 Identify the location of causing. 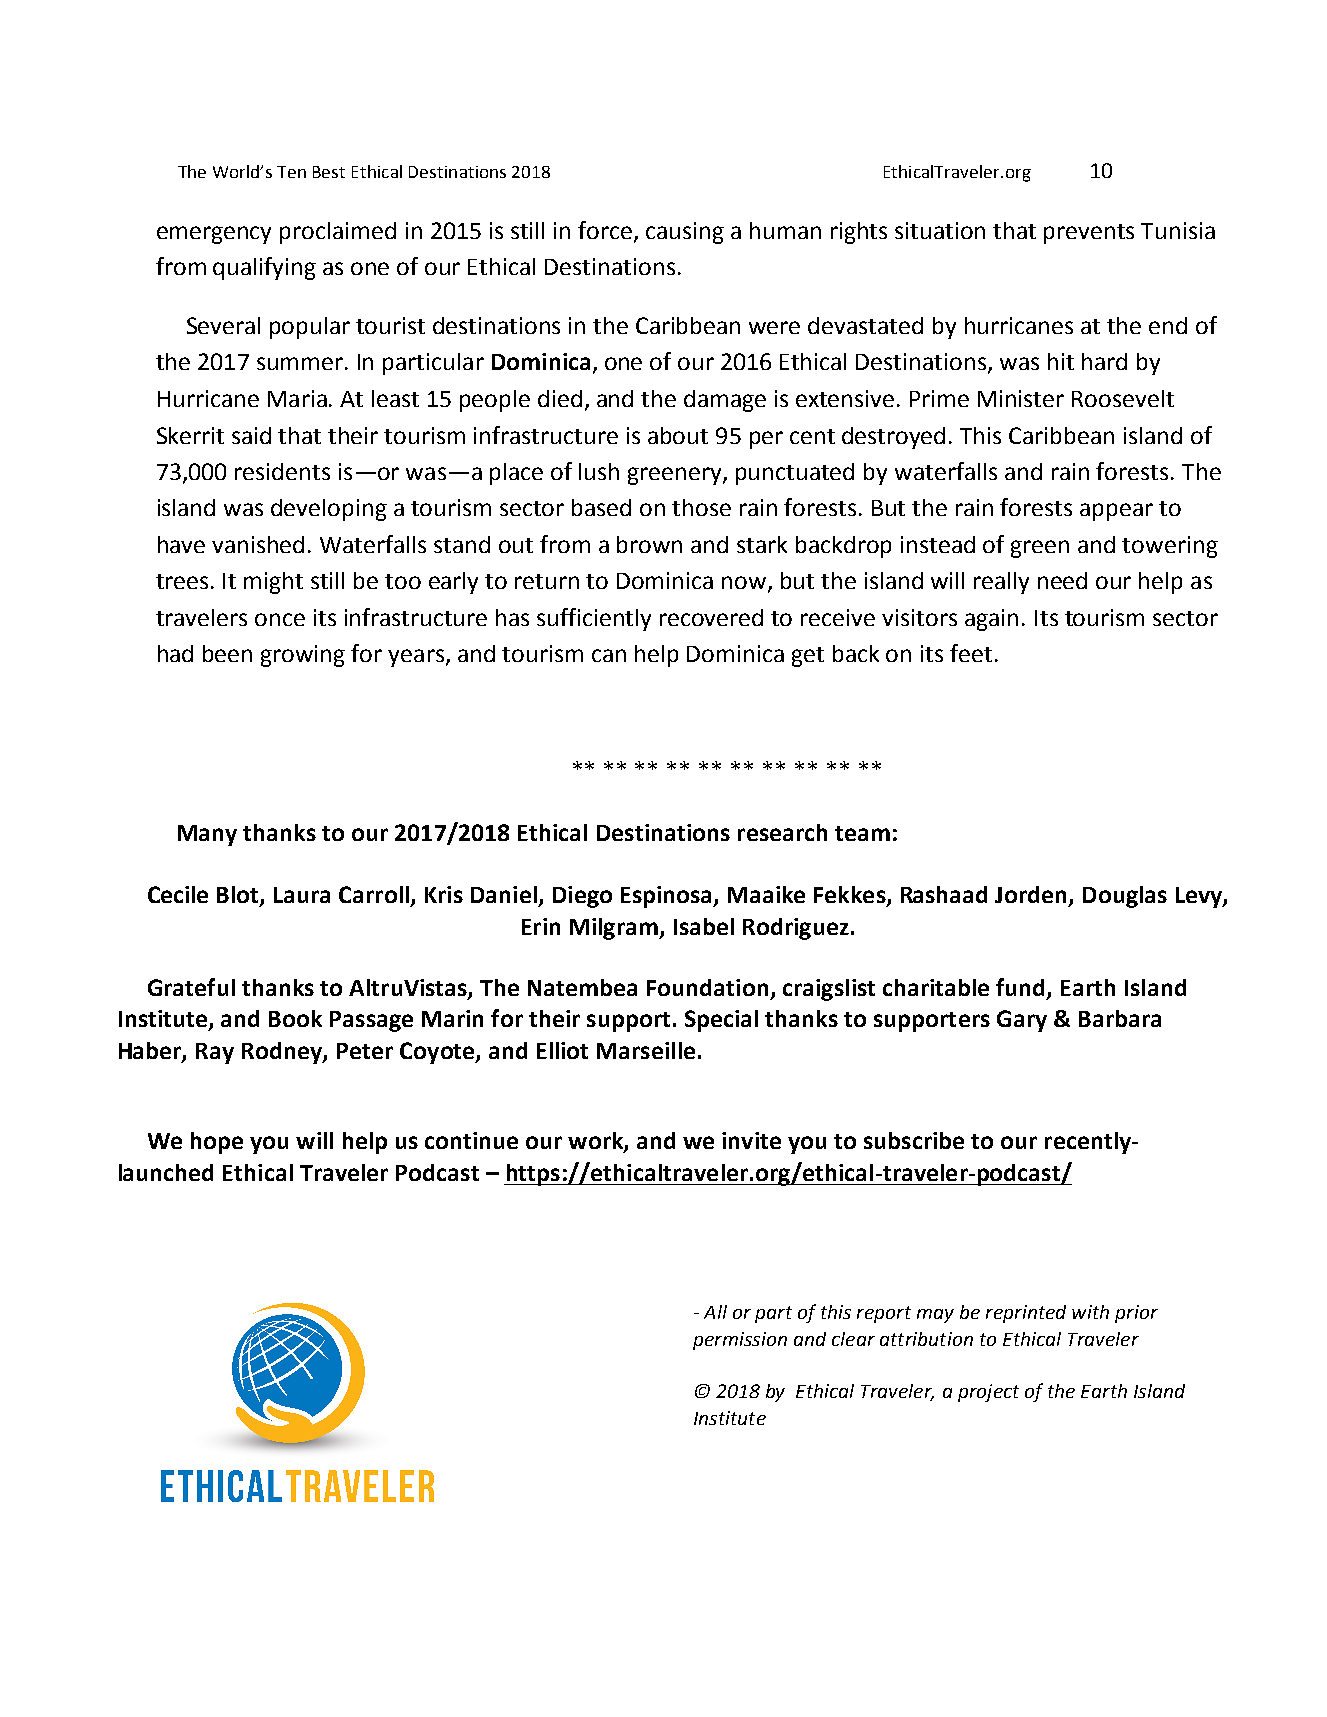
(685, 233).
